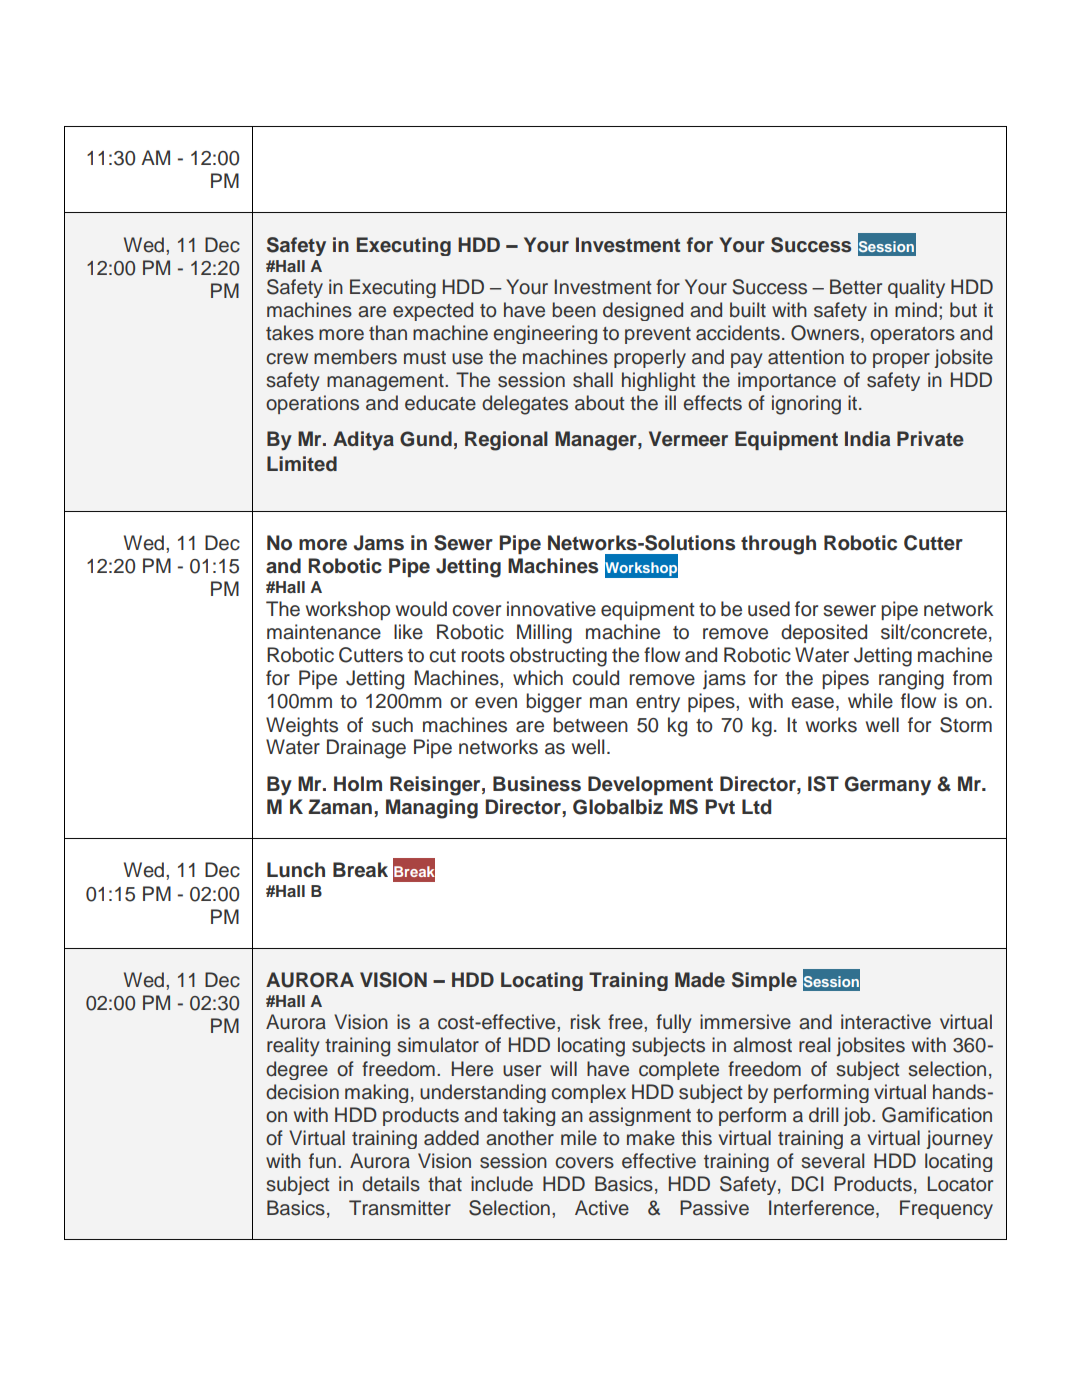  I want to click on than, so click(388, 333).
